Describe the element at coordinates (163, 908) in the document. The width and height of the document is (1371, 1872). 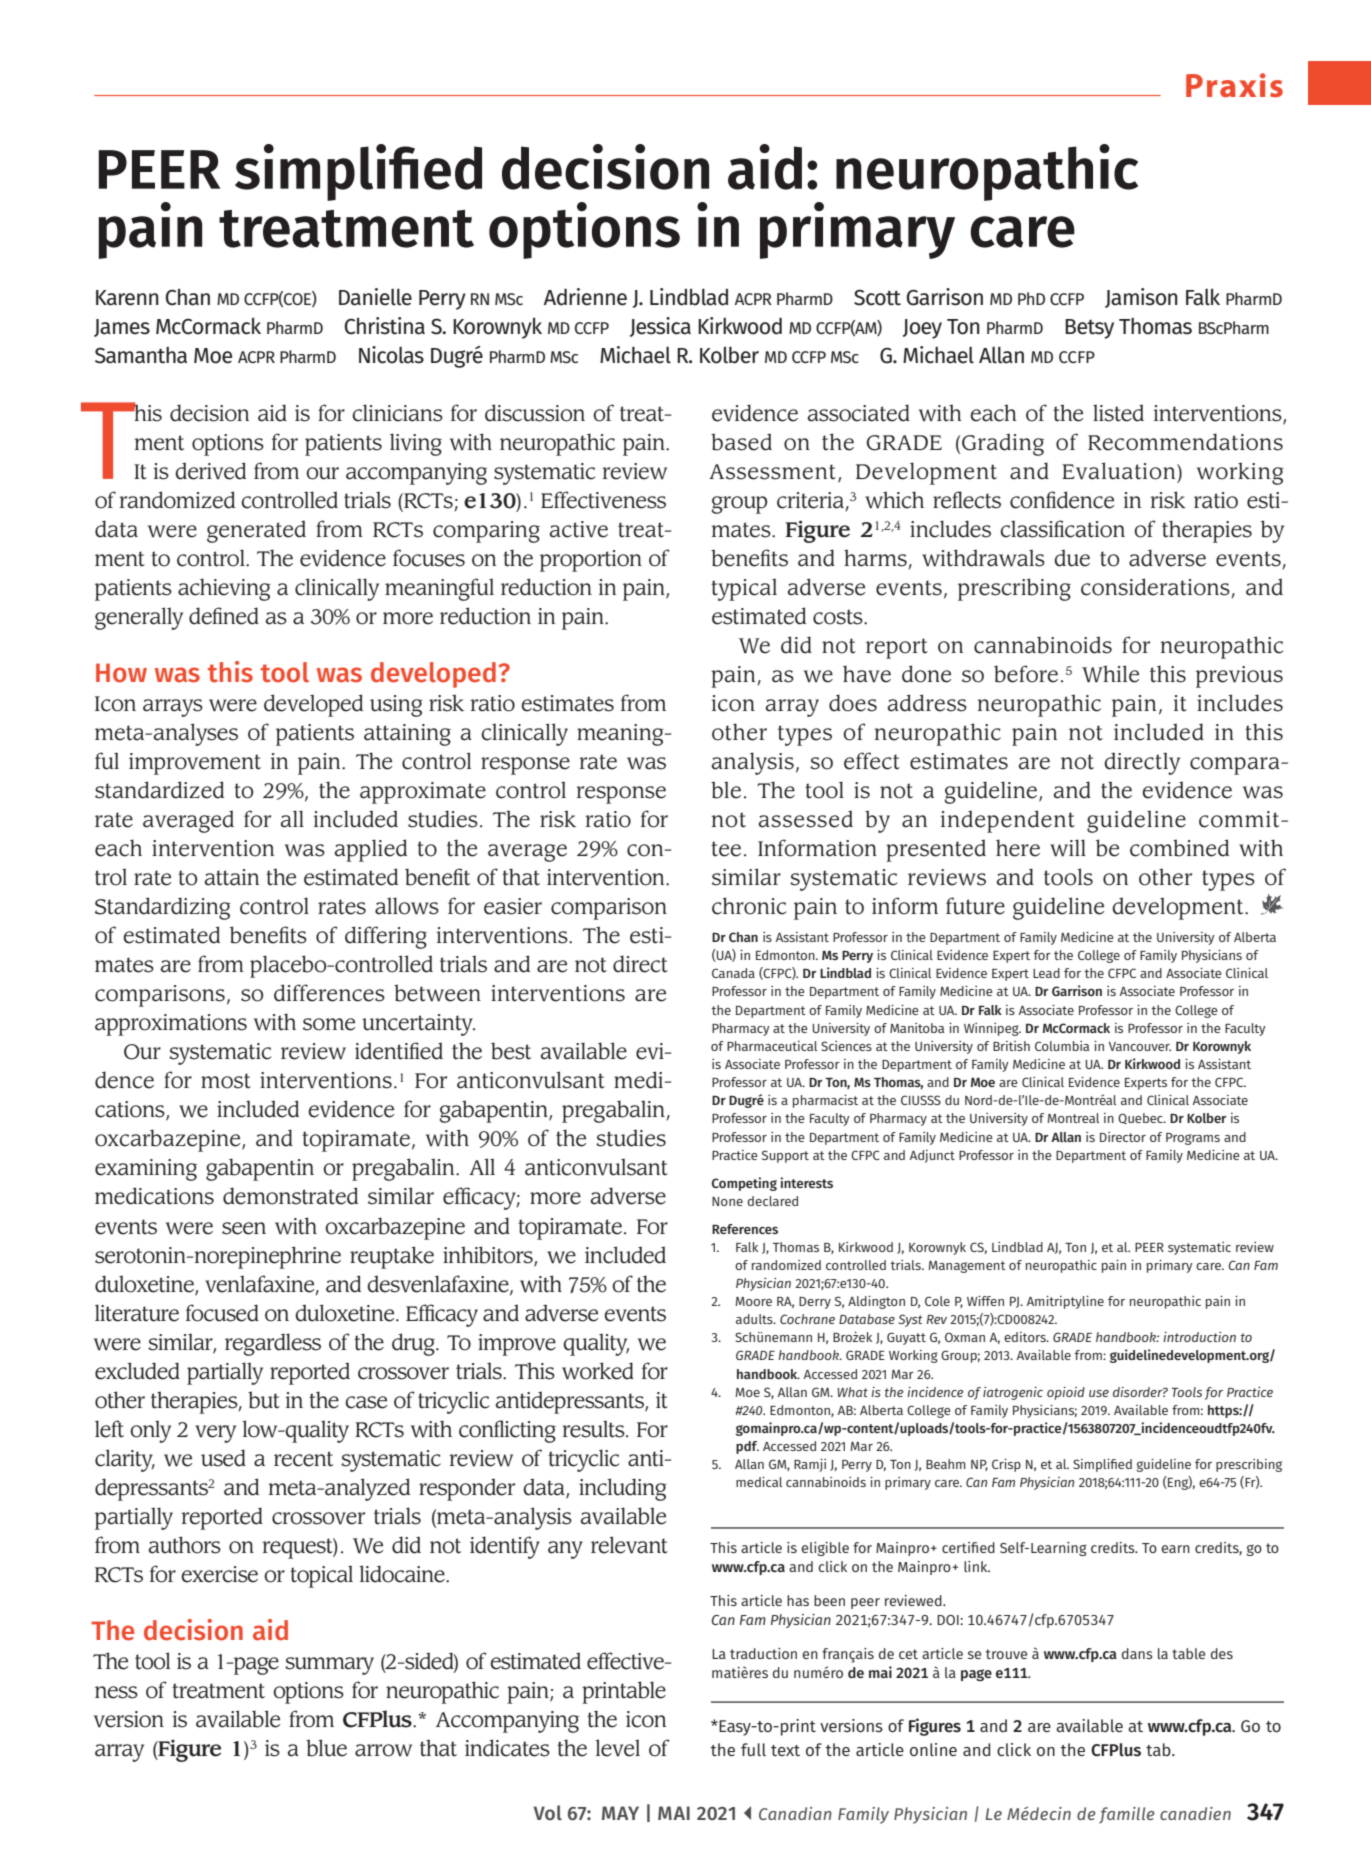
I see `Standardizing` at that location.
